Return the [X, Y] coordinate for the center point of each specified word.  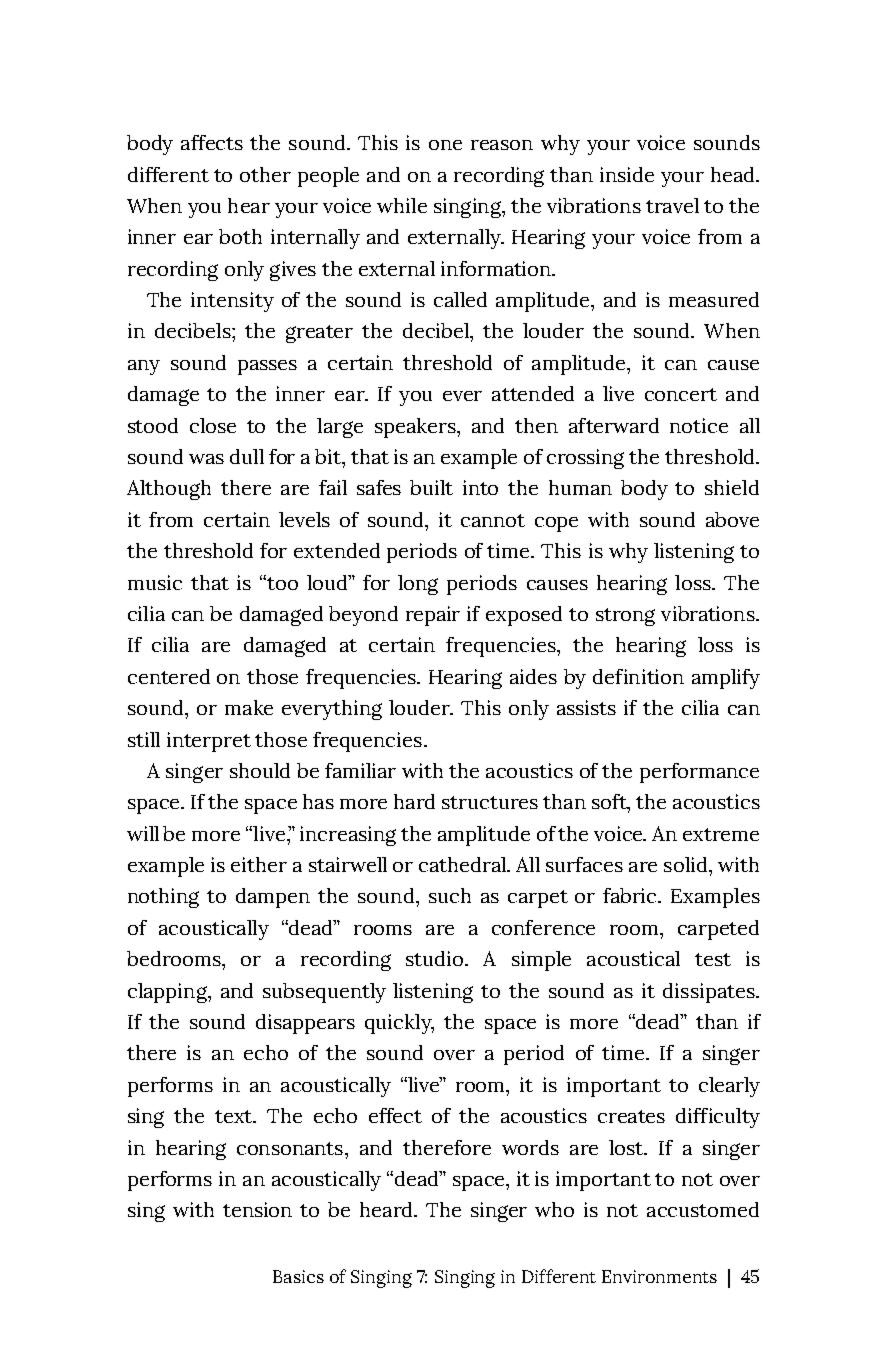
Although [169, 490]
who [554, 1209]
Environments [659, 1276]
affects [212, 142]
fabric [631, 895]
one [445, 145]
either [259, 864]
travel [672, 205]
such [450, 895]
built [431, 487]
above [732, 519]
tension [257, 1209]
